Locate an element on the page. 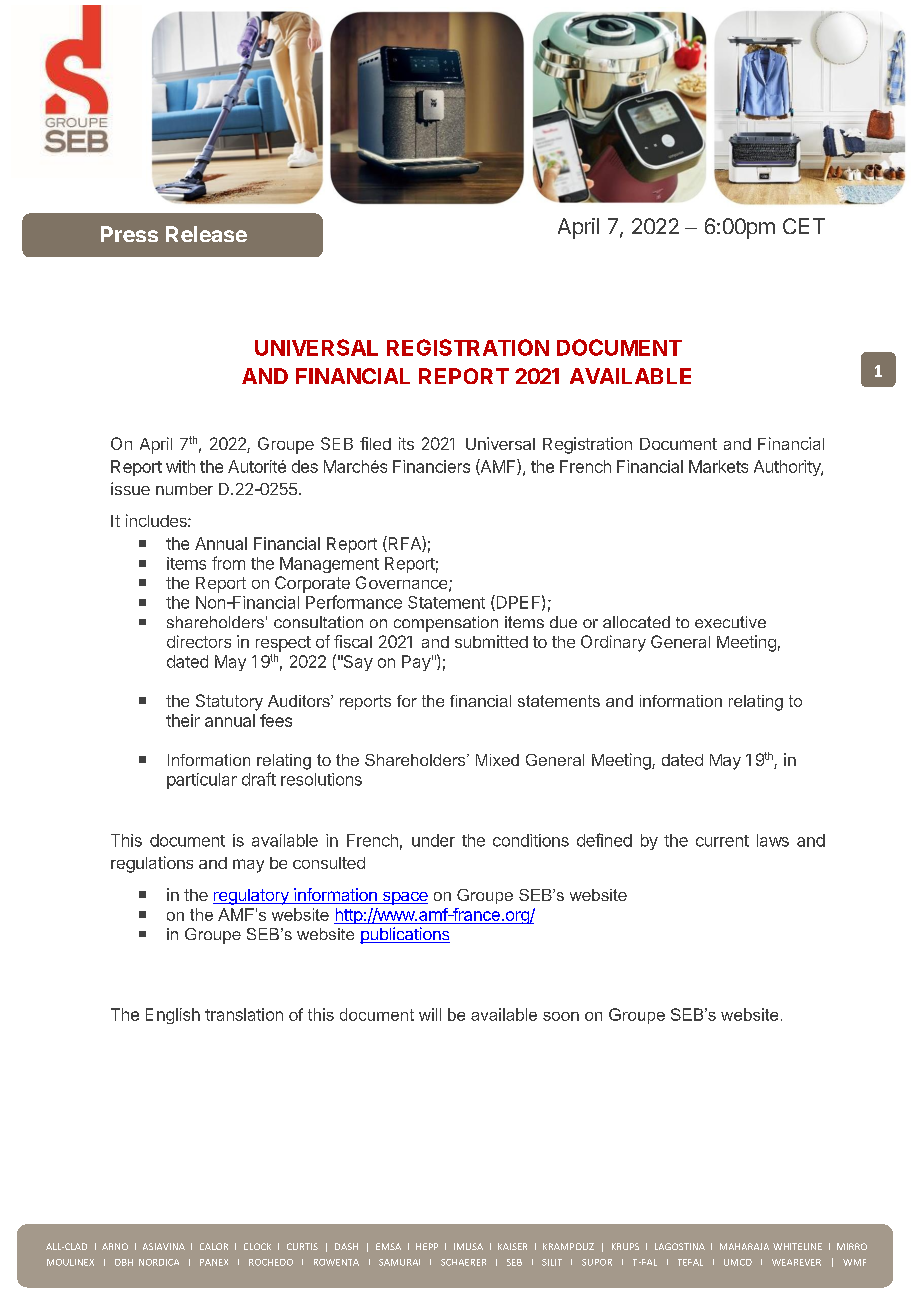 This image has height=1308, width=924. its is located at coordinates (406, 443).
